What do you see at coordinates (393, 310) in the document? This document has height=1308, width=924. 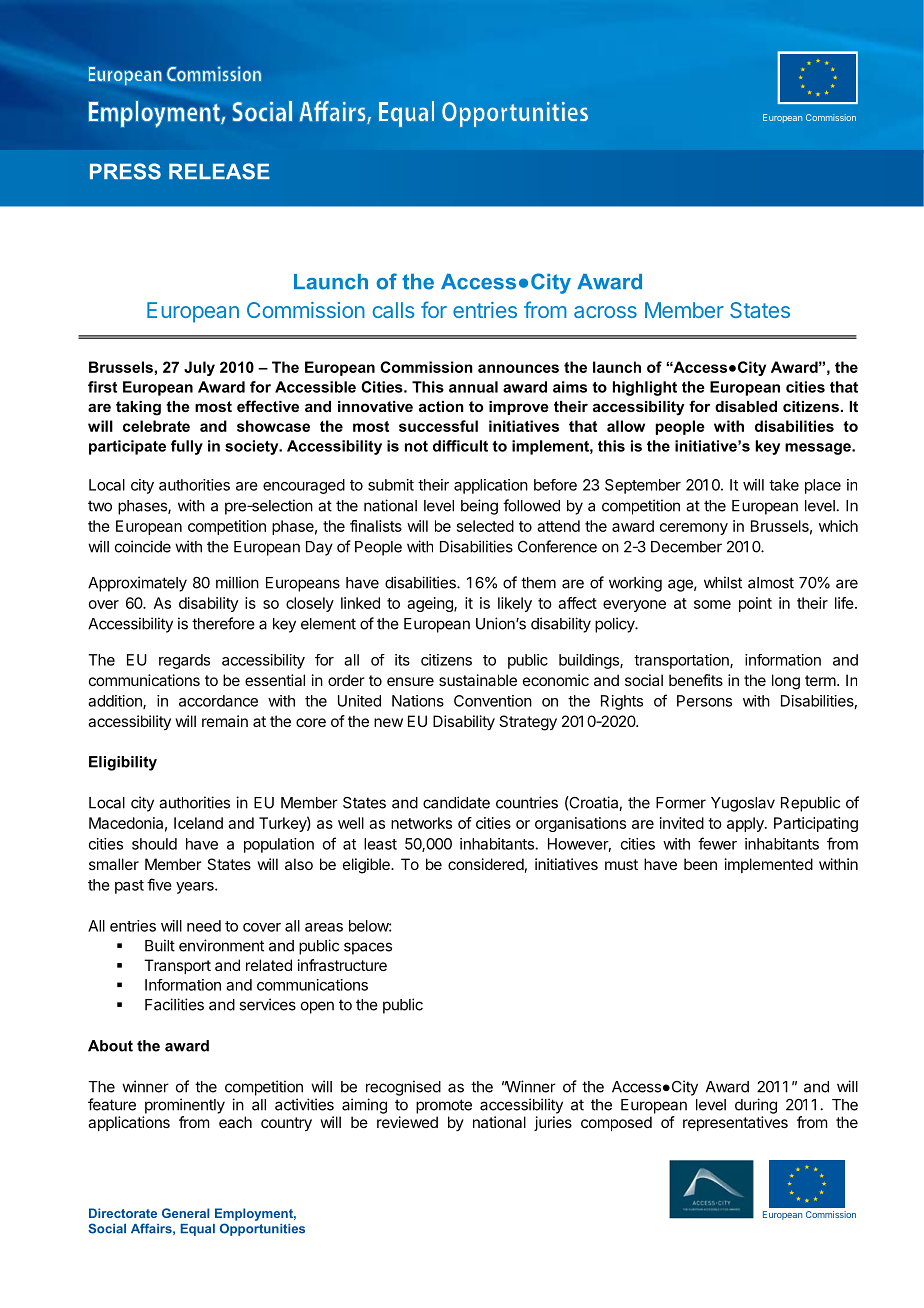 I see `calls` at bounding box center [393, 310].
